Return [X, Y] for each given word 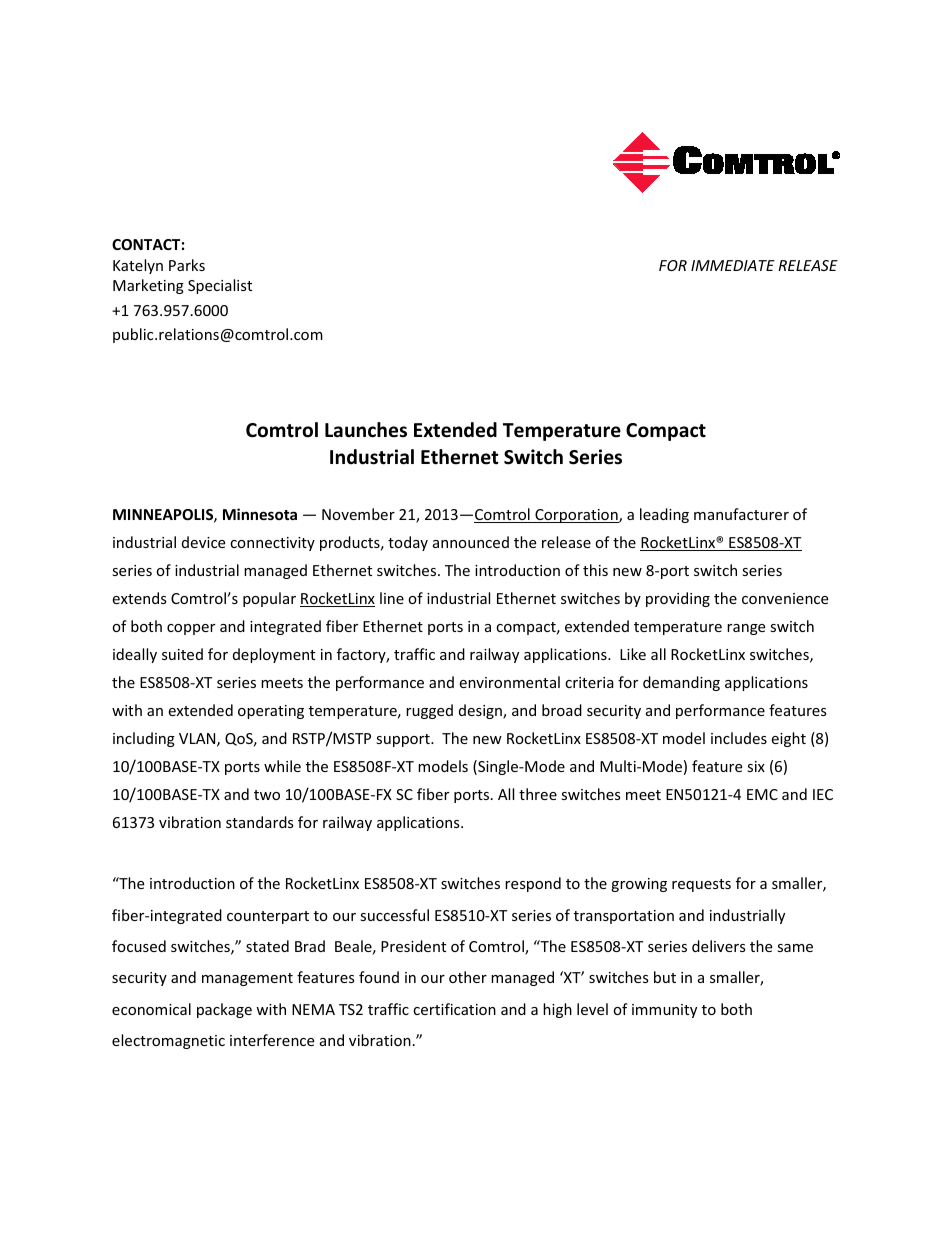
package [224, 1010]
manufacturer [741, 514]
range [746, 629]
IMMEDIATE [733, 265]
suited [182, 654]
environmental [509, 682]
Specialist [220, 286]
